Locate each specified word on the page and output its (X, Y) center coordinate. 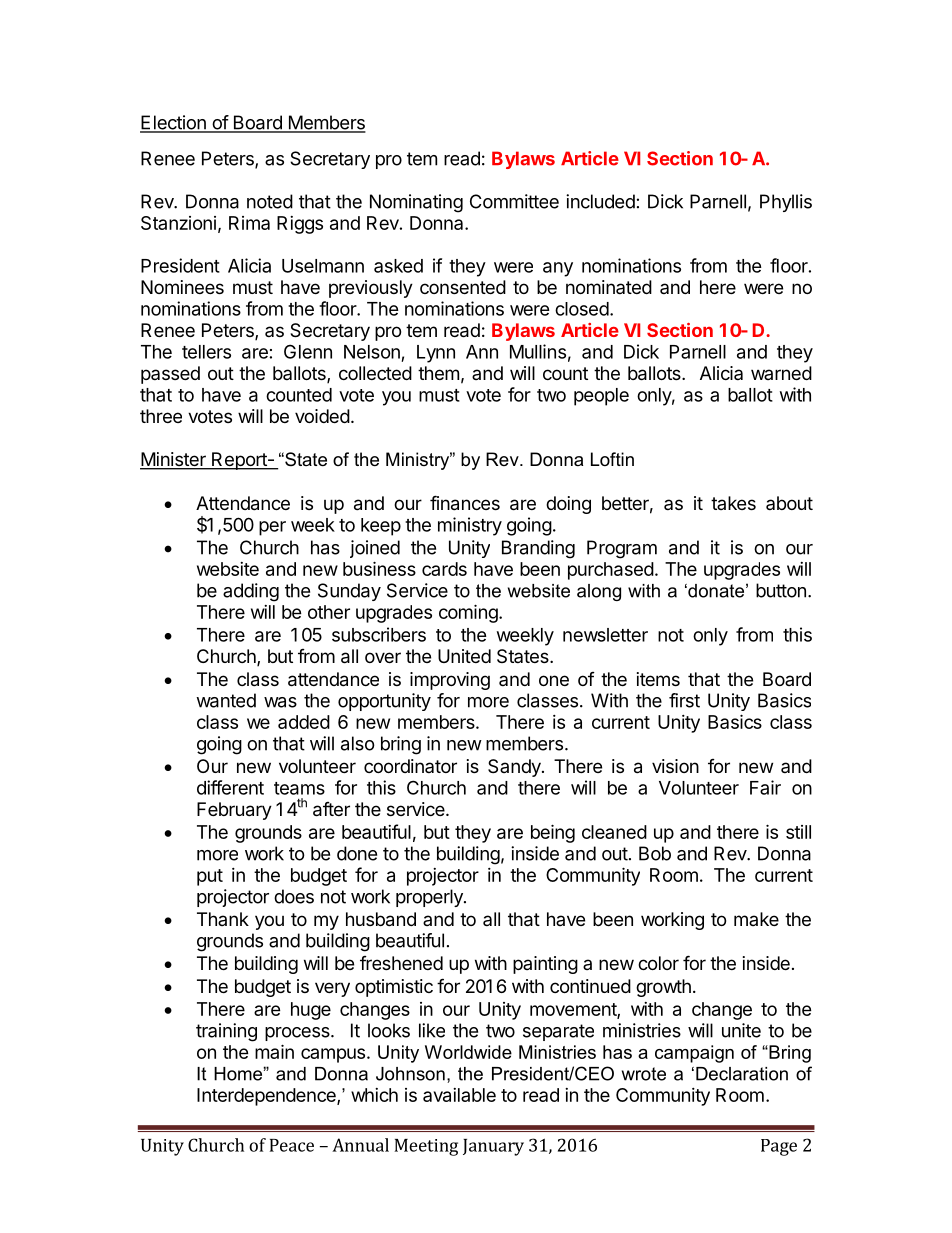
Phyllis (786, 203)
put (210, 877)
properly (430, 898)
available (459, 1095)
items (658, 679)
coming (469, 613)
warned (781, 373)
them (438, 373)
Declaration (742, 1074)
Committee (514, 201)
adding (251, 592)
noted (270, 201)
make (756, 919)
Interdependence (267, 1097)
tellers (206, 352)
